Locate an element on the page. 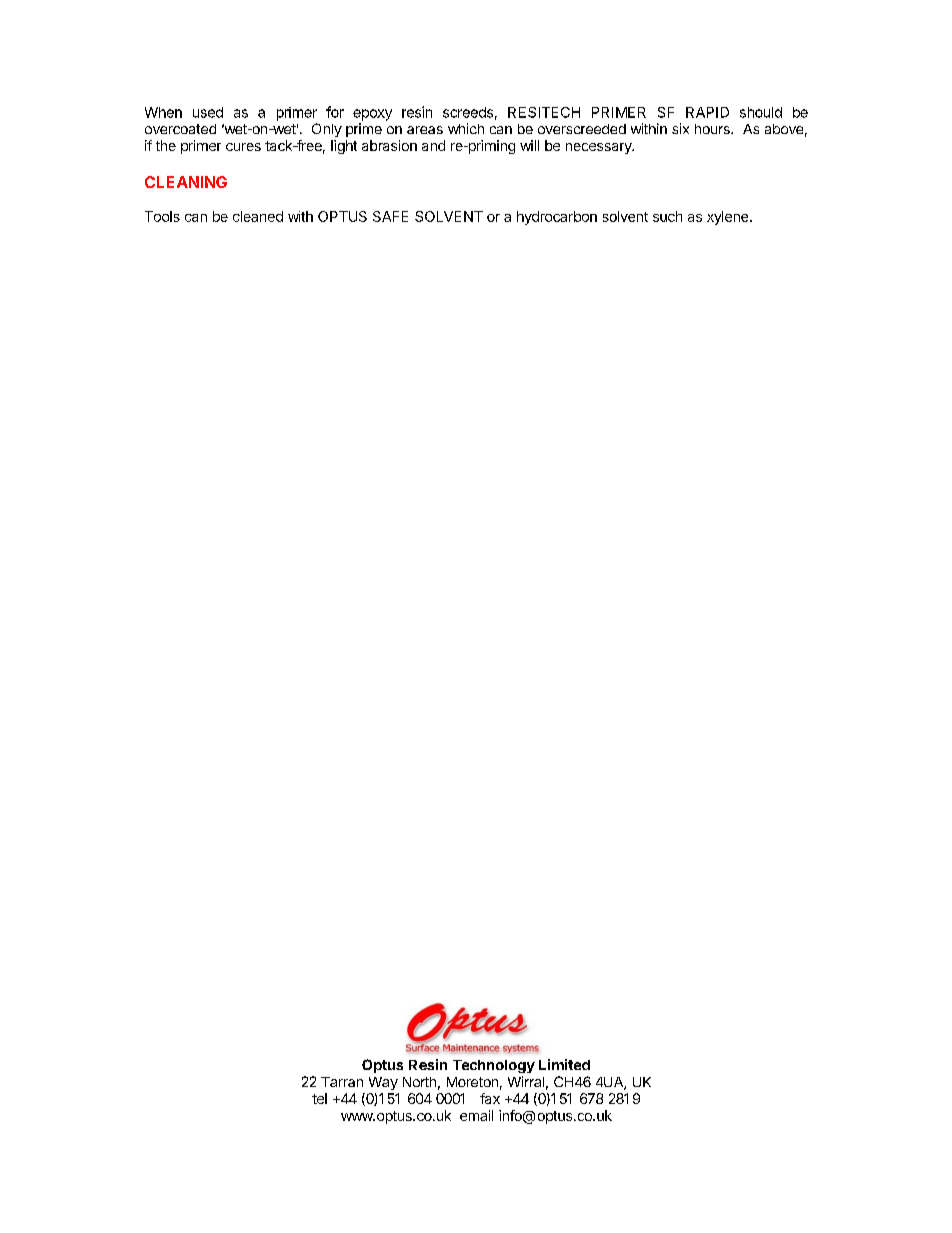  such is located at coordinates (667, 216).
